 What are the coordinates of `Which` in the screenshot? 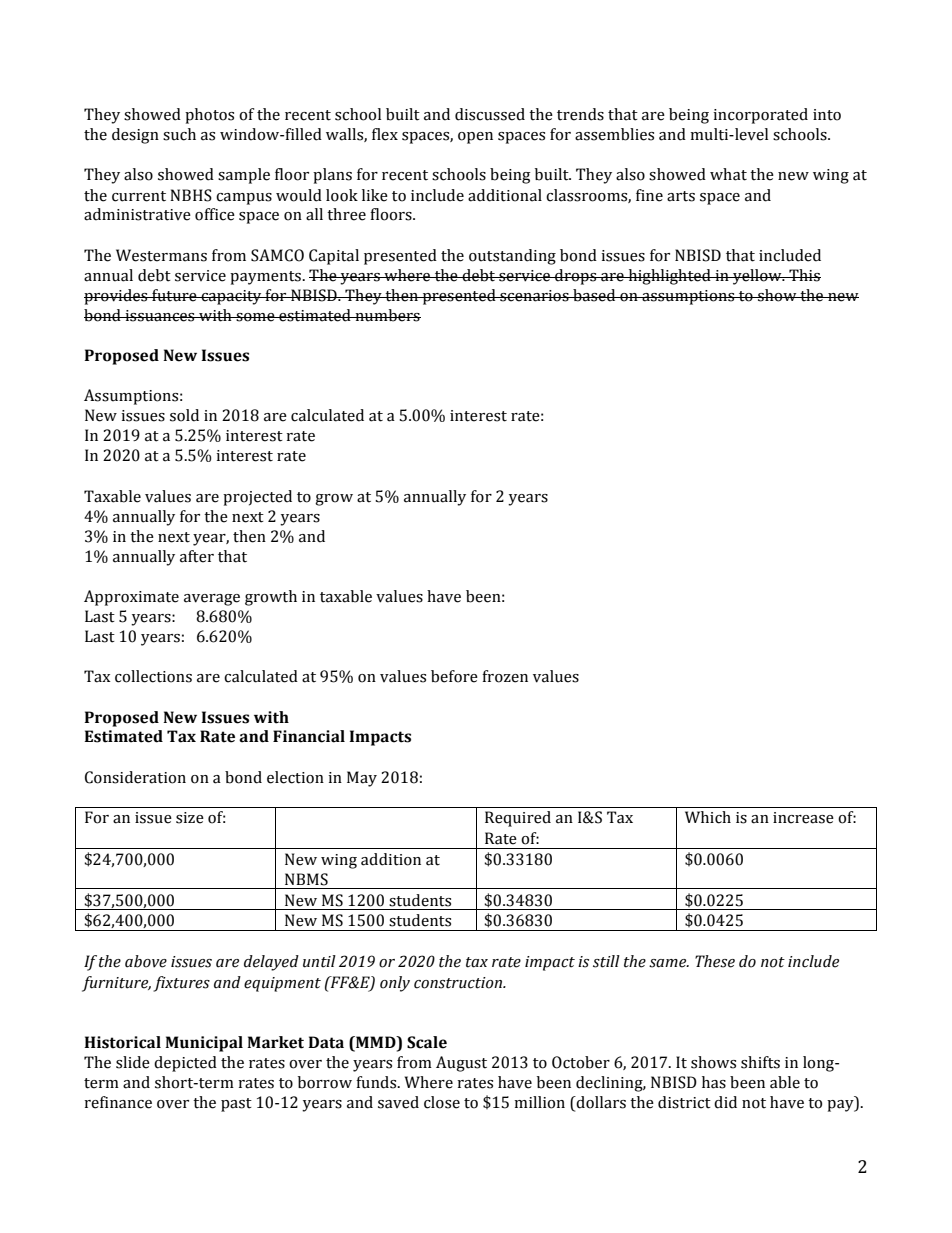 It's located at (708, 817).
